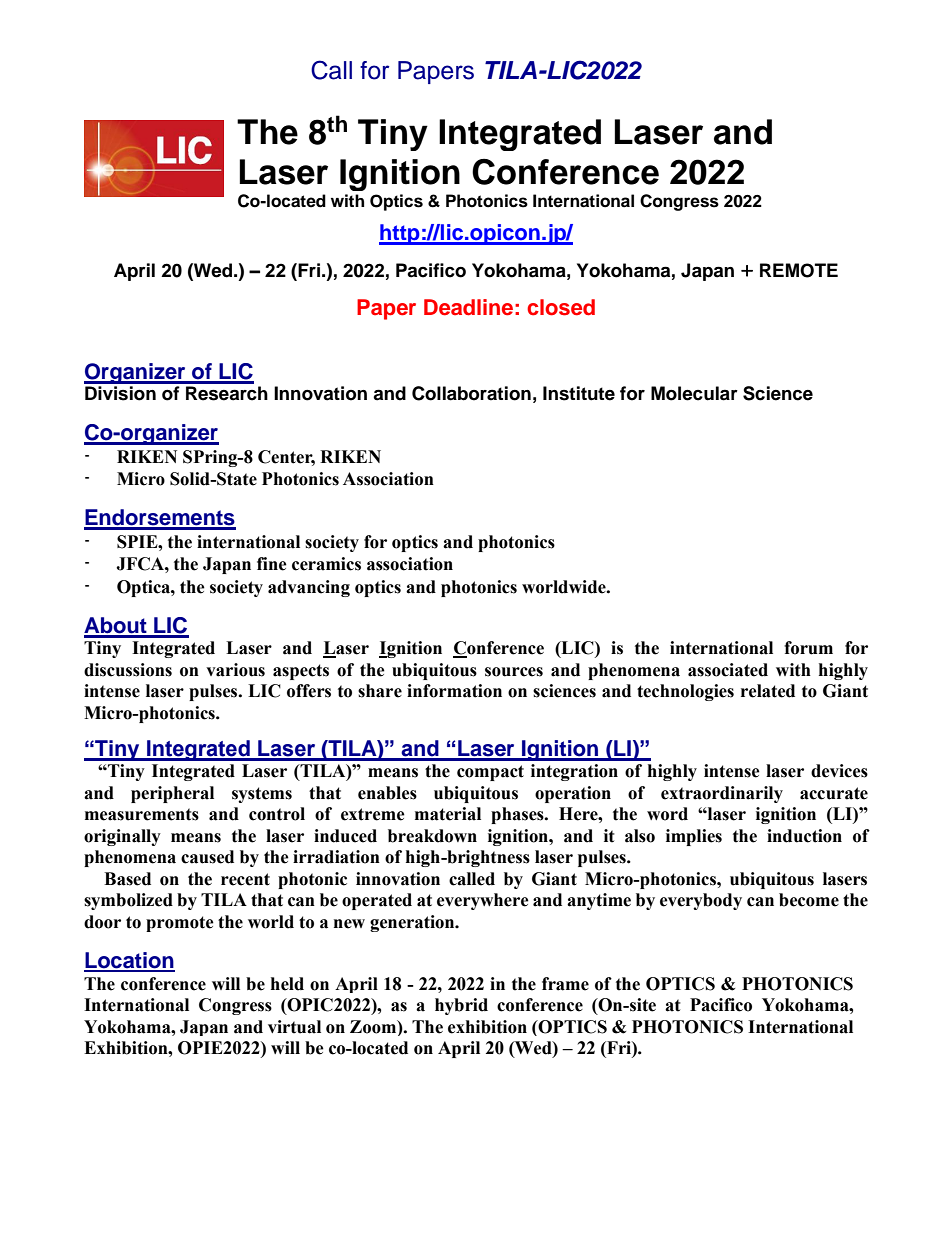  Describe the element at coordinates (561, 307) in the screenshot. I see `closed` at that location.
